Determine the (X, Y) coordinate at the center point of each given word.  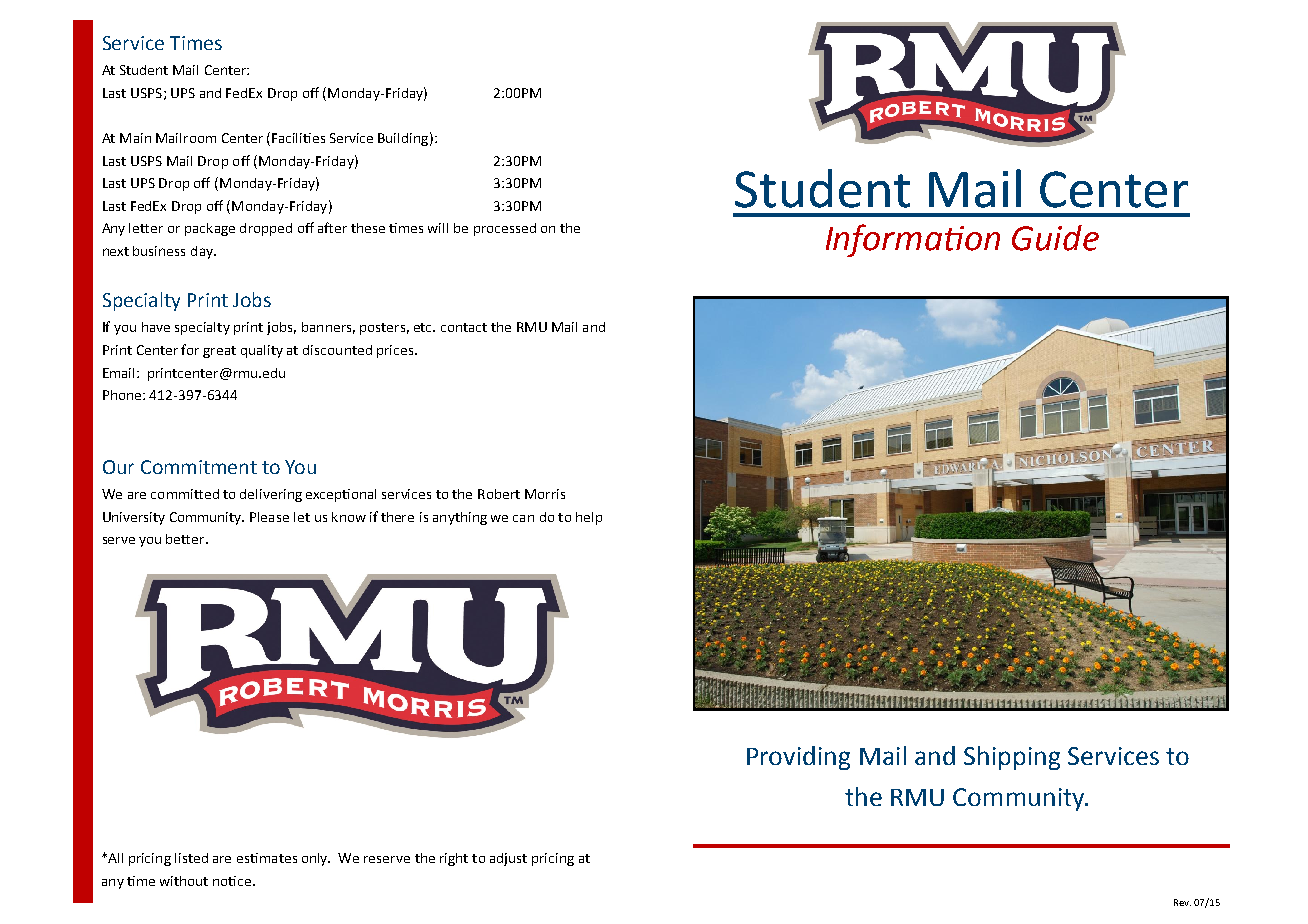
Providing (798, 758)
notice (232, 881)
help (589, 518)
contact (464, 327)
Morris (545, 494)
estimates (267, 858)
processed (505, 229)
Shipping (1012, 758)
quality (262, 351)
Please (269, 517)
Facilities (298, 138)
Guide (1055, 238)
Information (913, 240)
